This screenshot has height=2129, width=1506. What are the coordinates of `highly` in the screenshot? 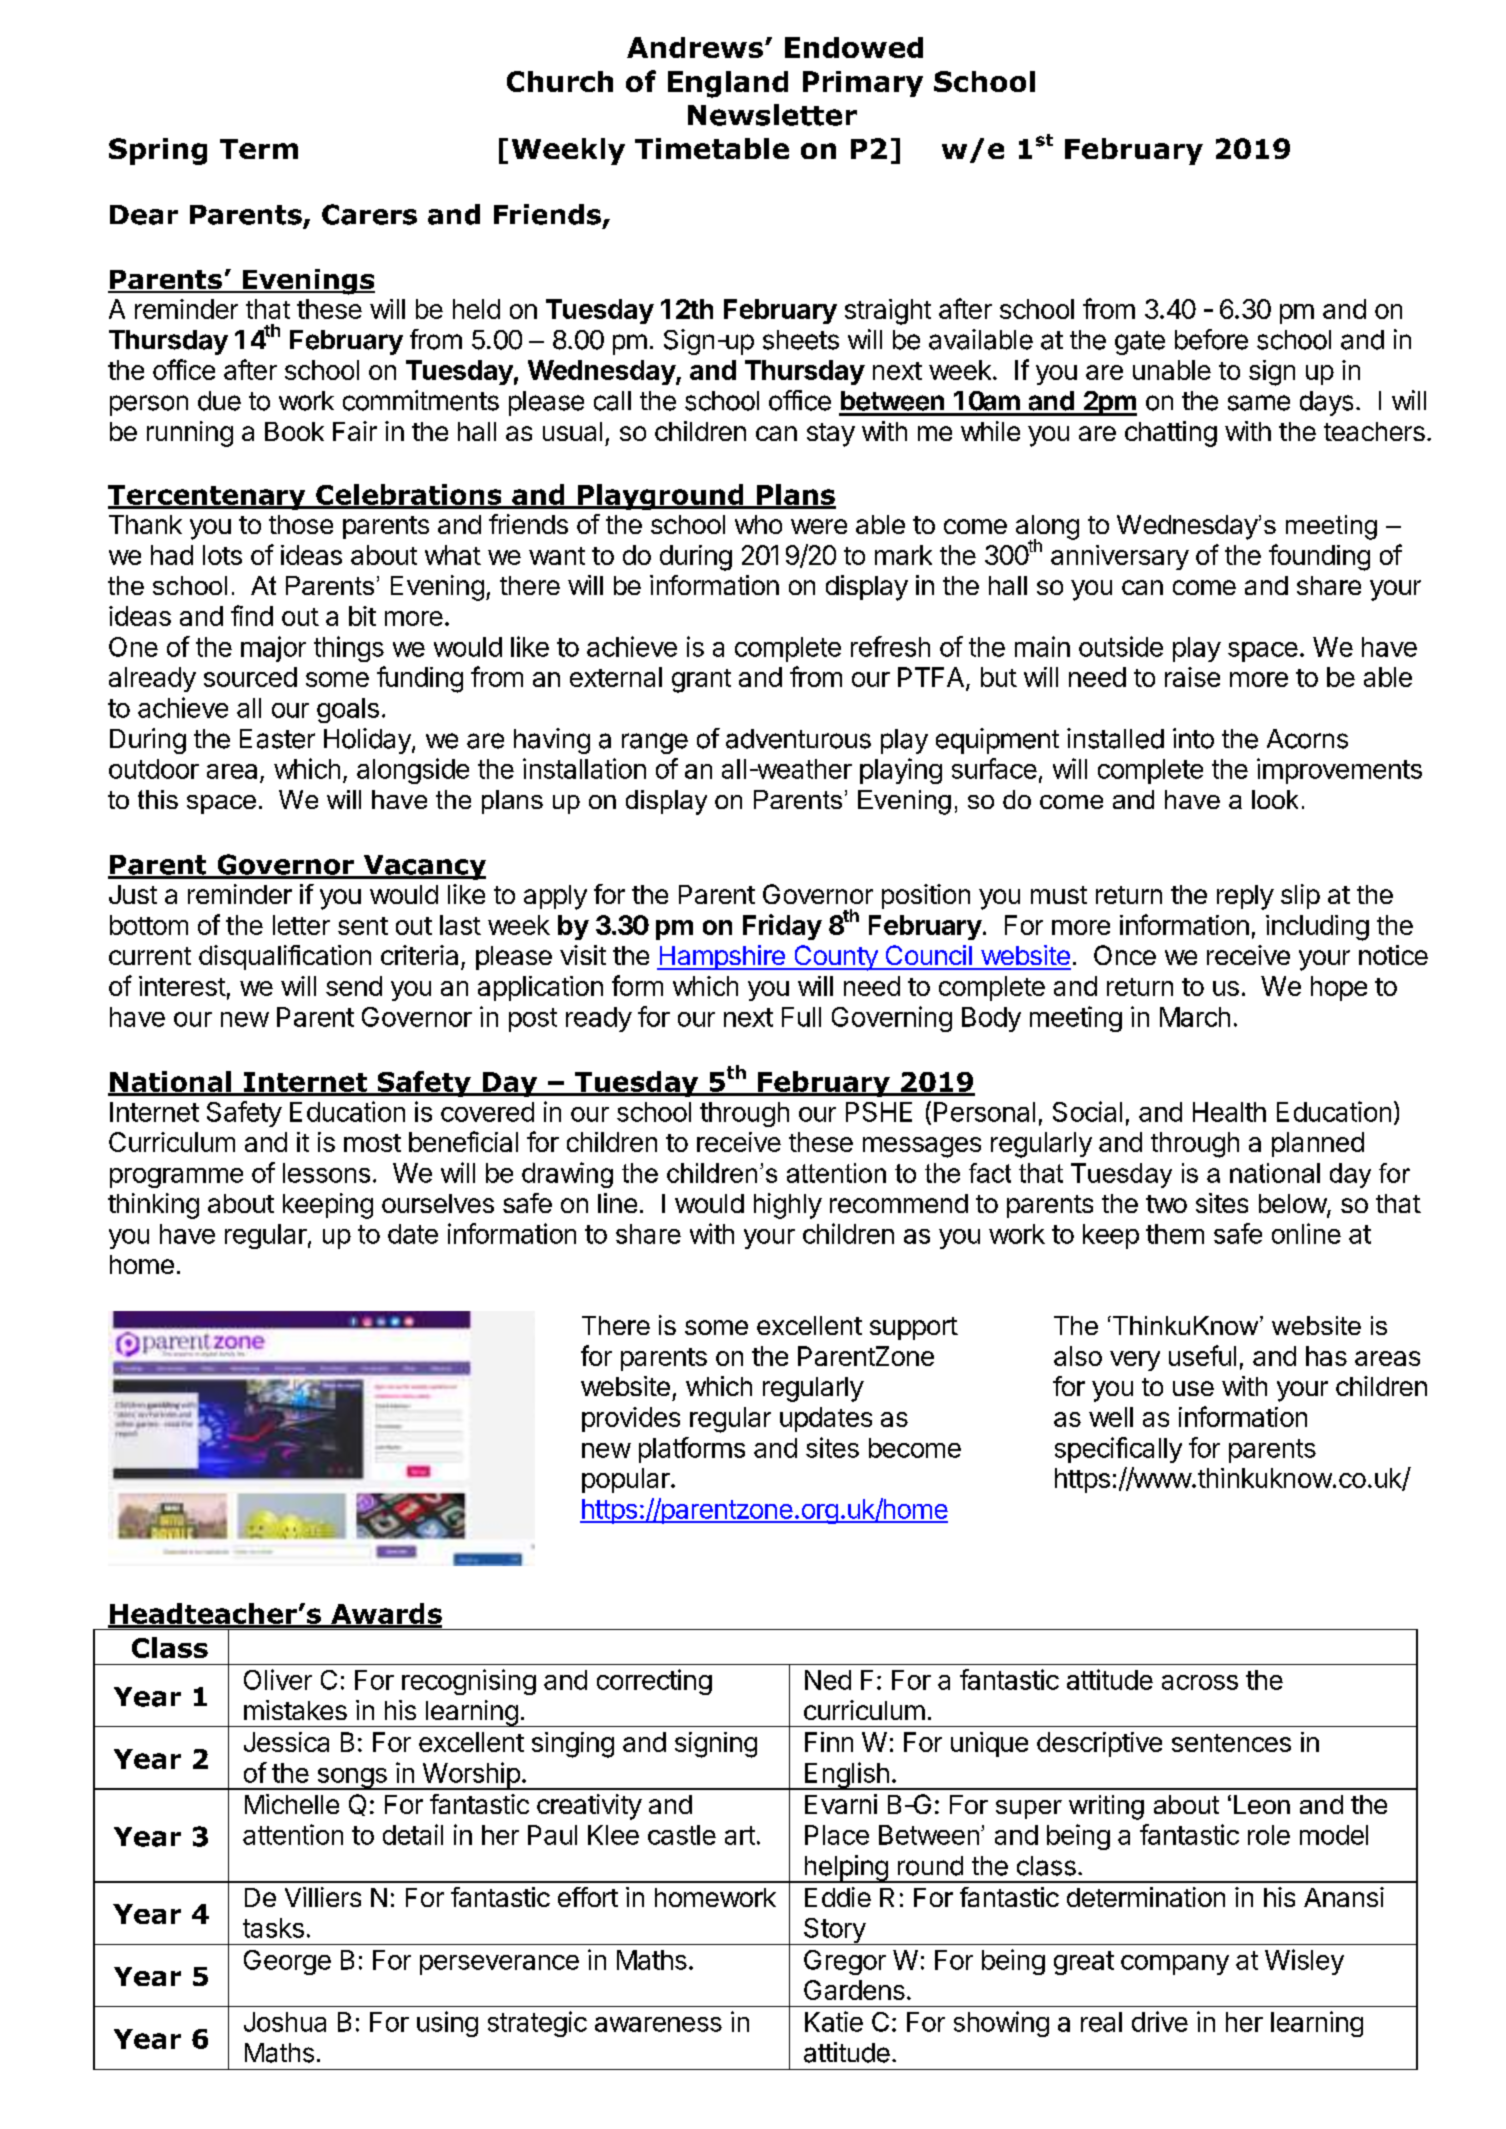 It's located at (788, 1206).
